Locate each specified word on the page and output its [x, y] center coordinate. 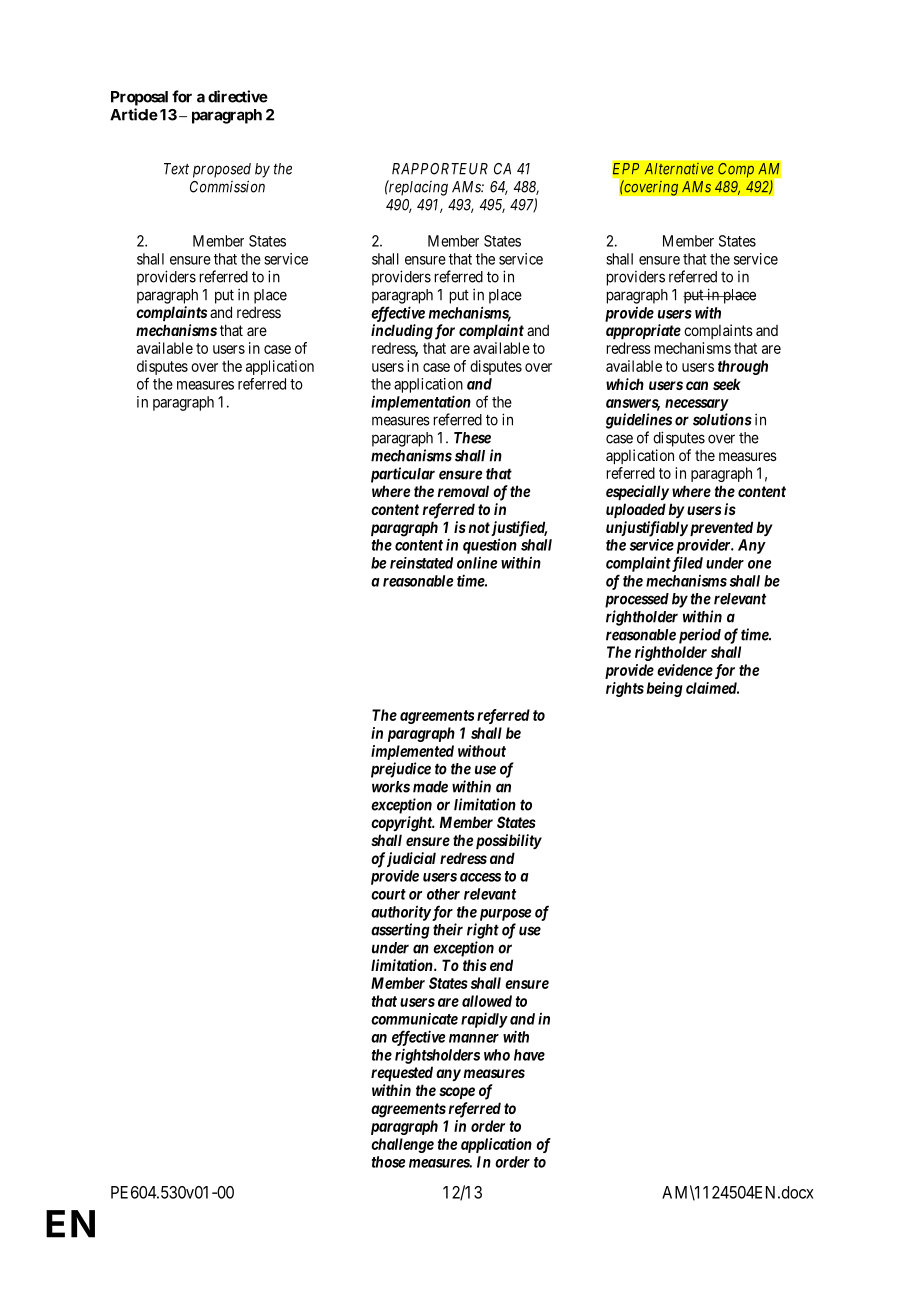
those [388, 1162]
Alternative [679, 168]
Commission [227, 186]
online [477, 563]
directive [238, 96]
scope [457, 1093]
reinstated [421, 563]
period [700, 636]
